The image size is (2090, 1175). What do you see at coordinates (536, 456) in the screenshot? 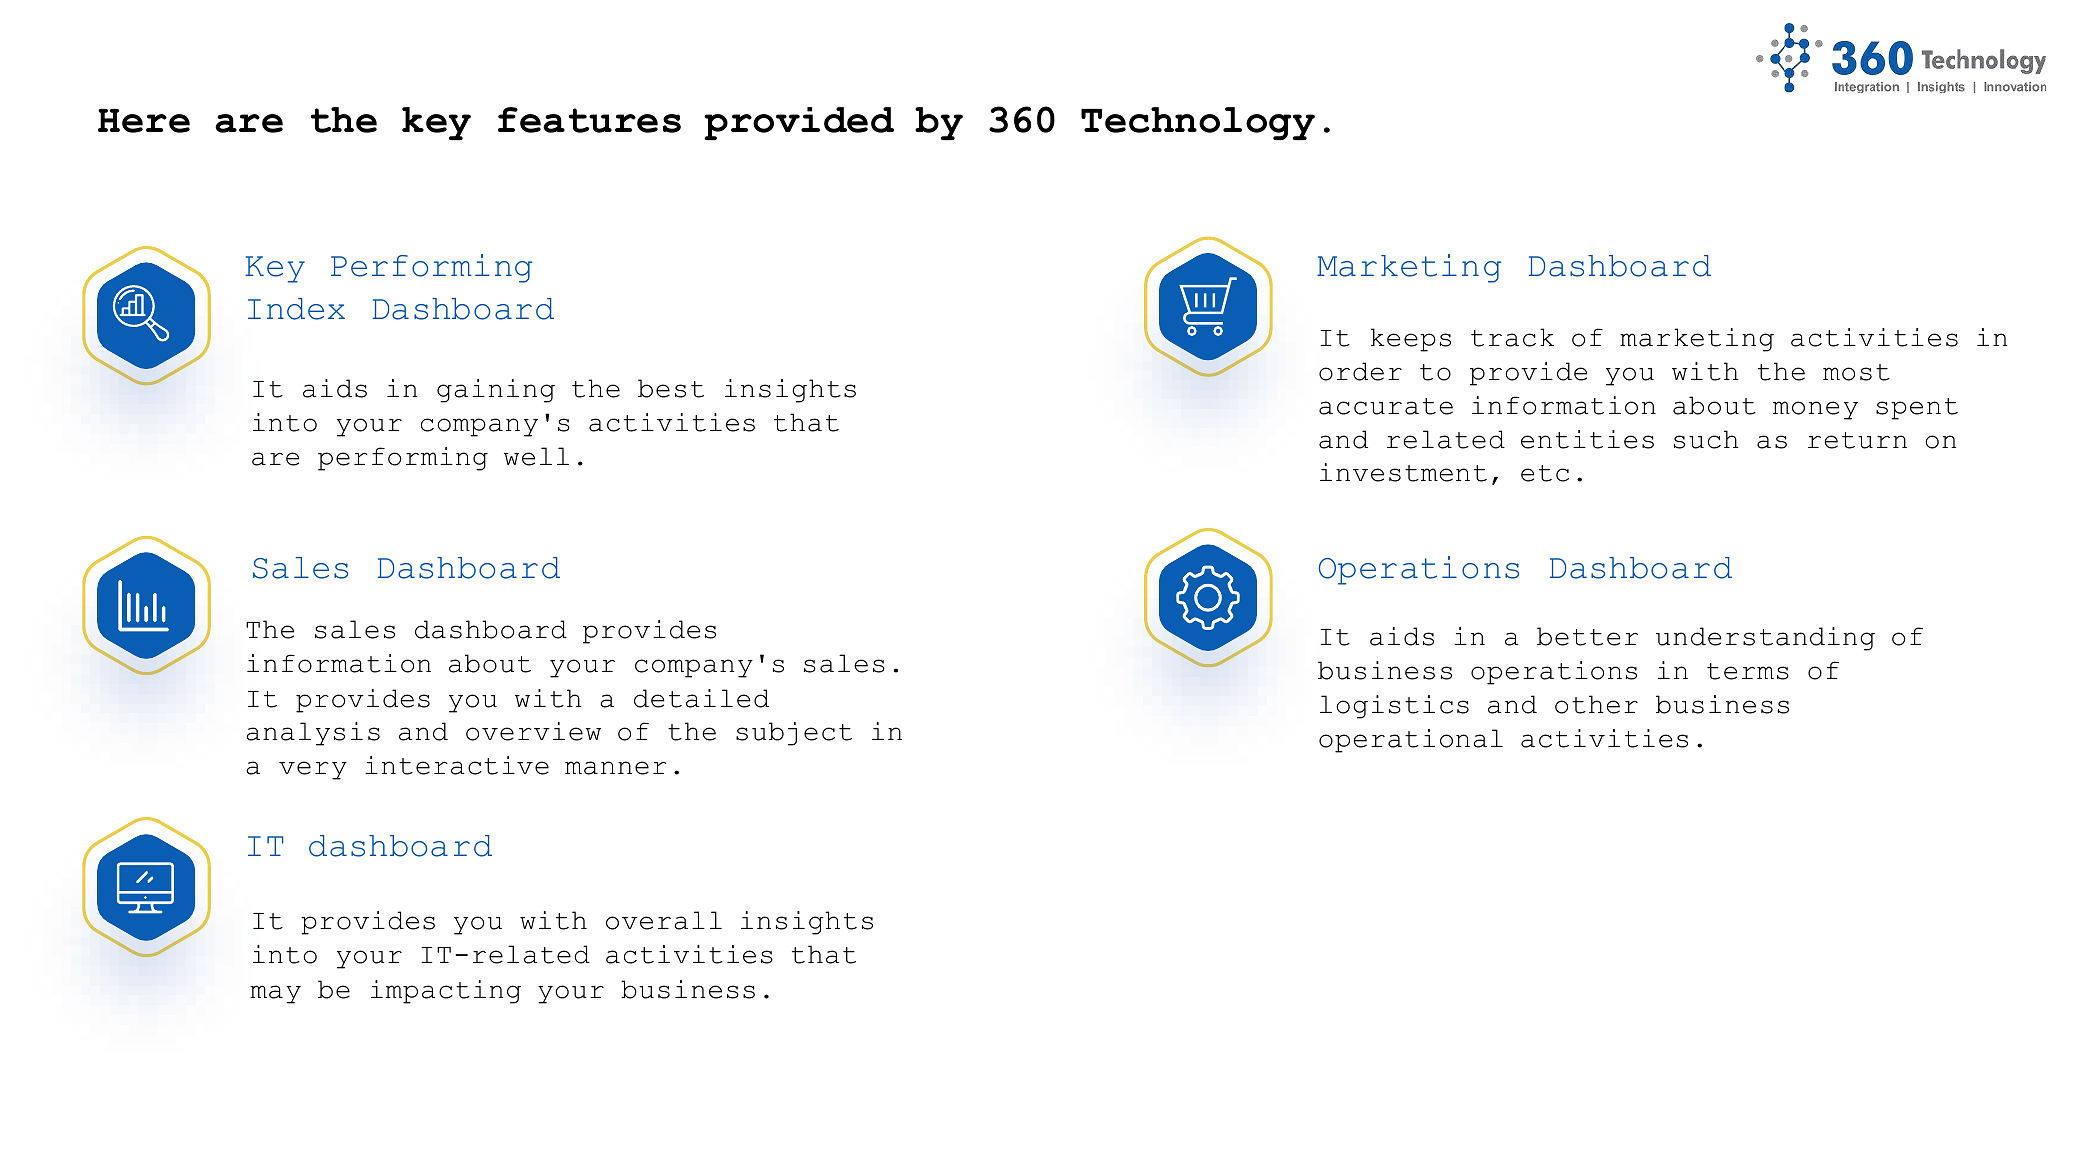
I see `well` at bounding box center [536, 456].
